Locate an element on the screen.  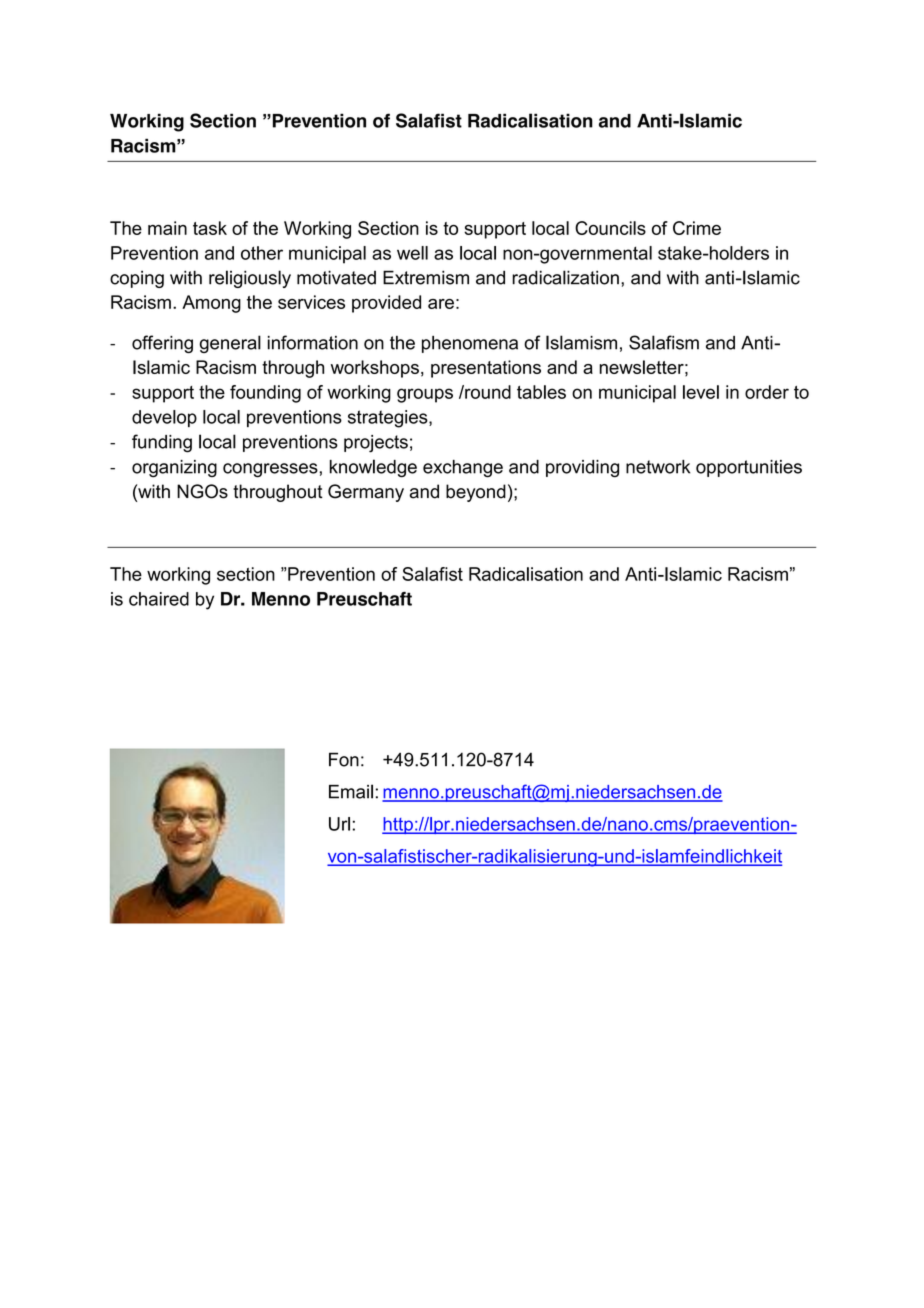
Crime is located at coordinates (697, 228).
